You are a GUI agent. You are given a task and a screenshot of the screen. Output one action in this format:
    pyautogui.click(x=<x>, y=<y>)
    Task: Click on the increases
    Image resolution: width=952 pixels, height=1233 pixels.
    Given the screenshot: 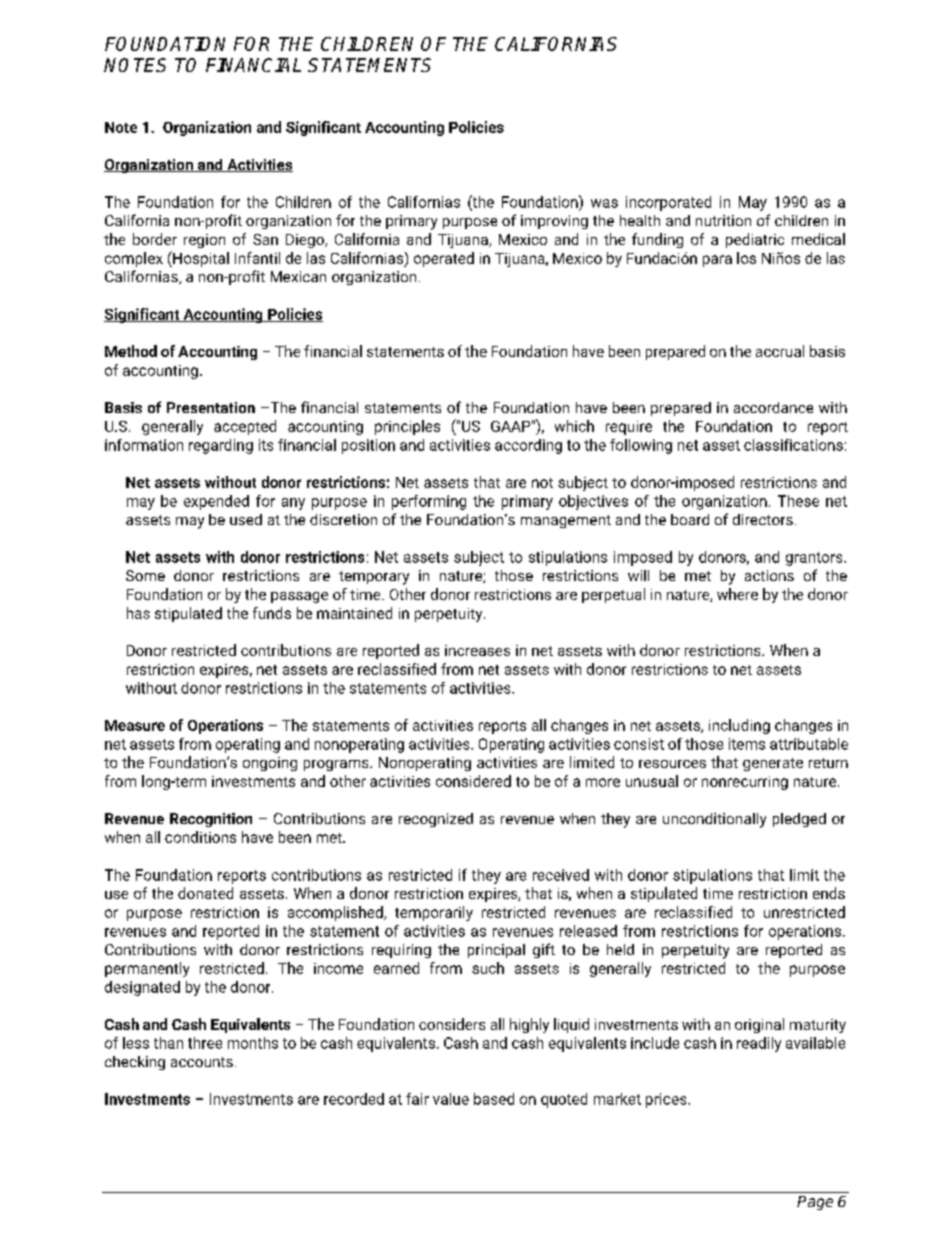 What is the action you would take?
    pyautogui.click(x=477, y=650)
